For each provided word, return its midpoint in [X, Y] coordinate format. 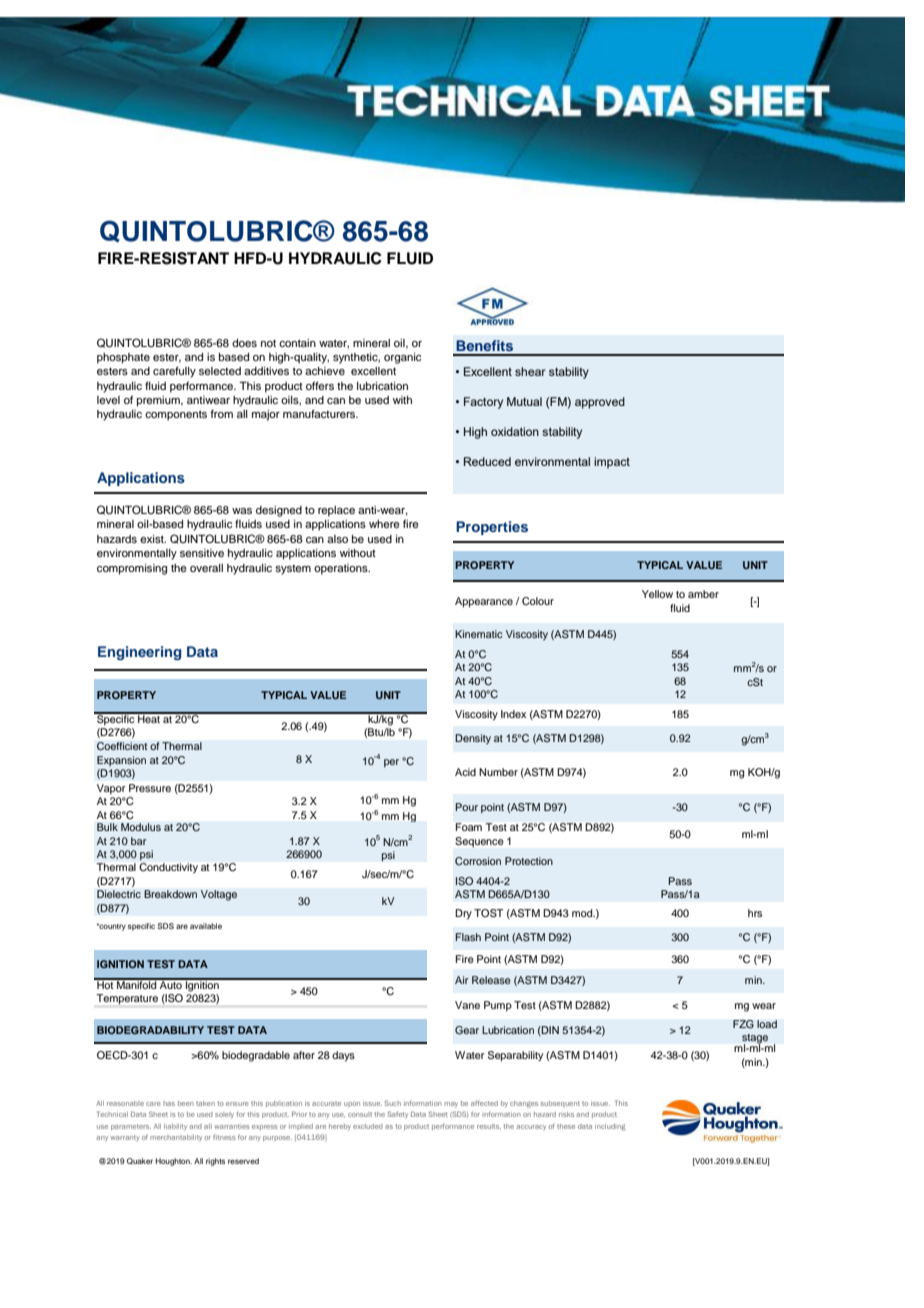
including [610, 1127]
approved [600, 403]
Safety [398, 1115]
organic [402, 358]
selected [220, 371]
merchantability [176, 1138]
